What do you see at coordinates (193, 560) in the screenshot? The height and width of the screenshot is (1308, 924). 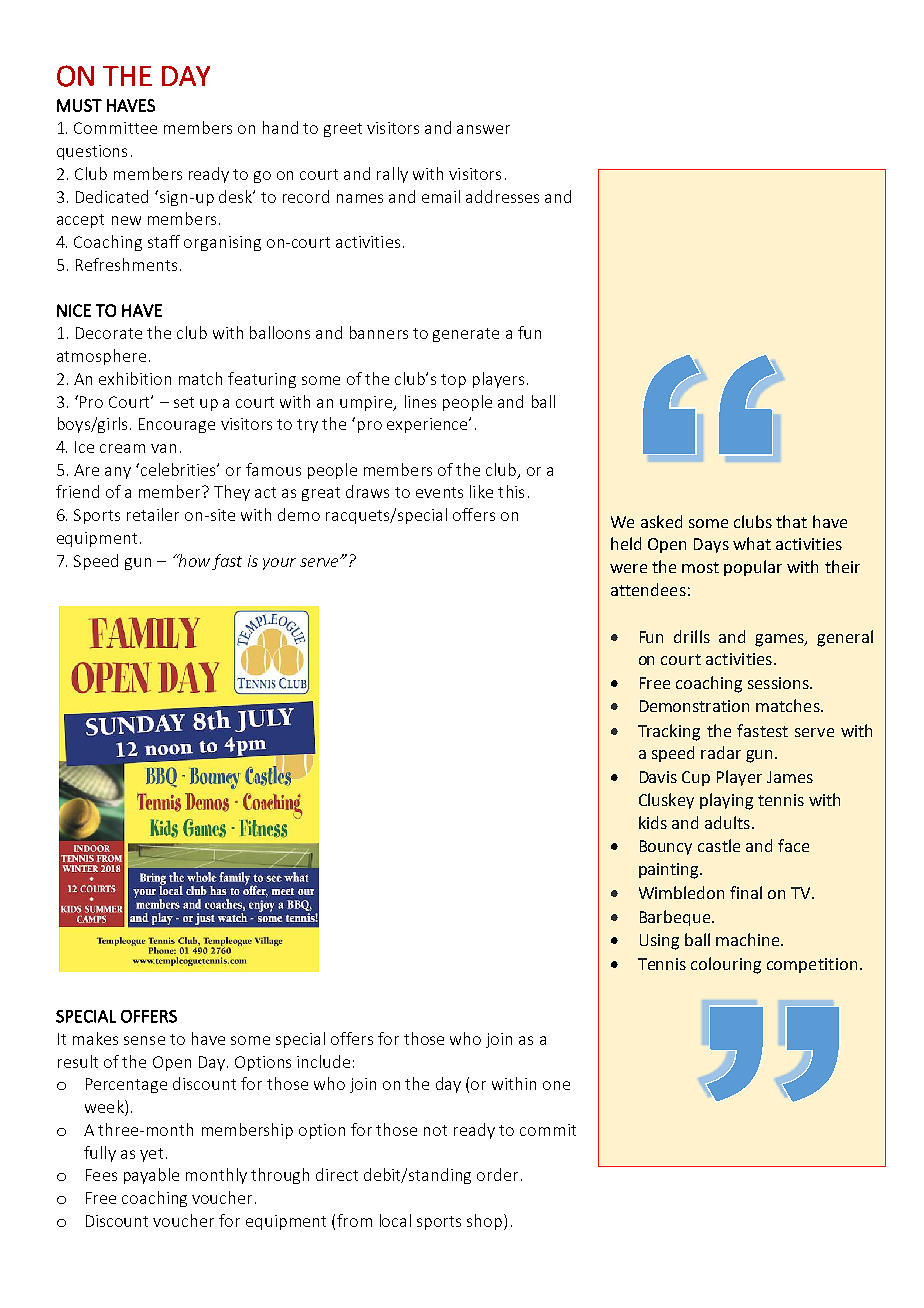 I see `how` at bounding box center [193, 560].
